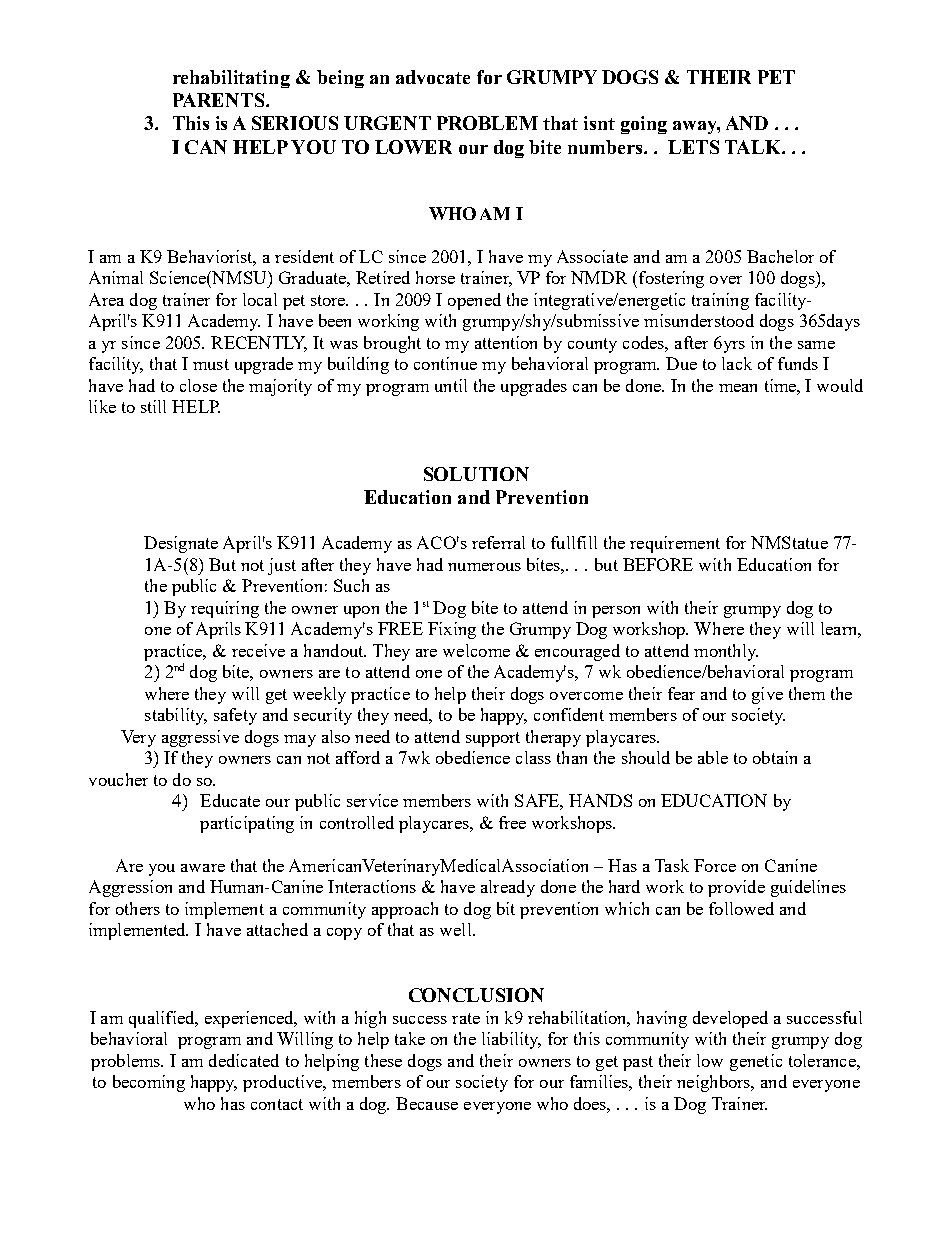 The height and width of the screenshot is (1233, 952). What do you see at coordinates (767, 695) in the screenshot?
I see `give` at bounding box center [767, 695].
